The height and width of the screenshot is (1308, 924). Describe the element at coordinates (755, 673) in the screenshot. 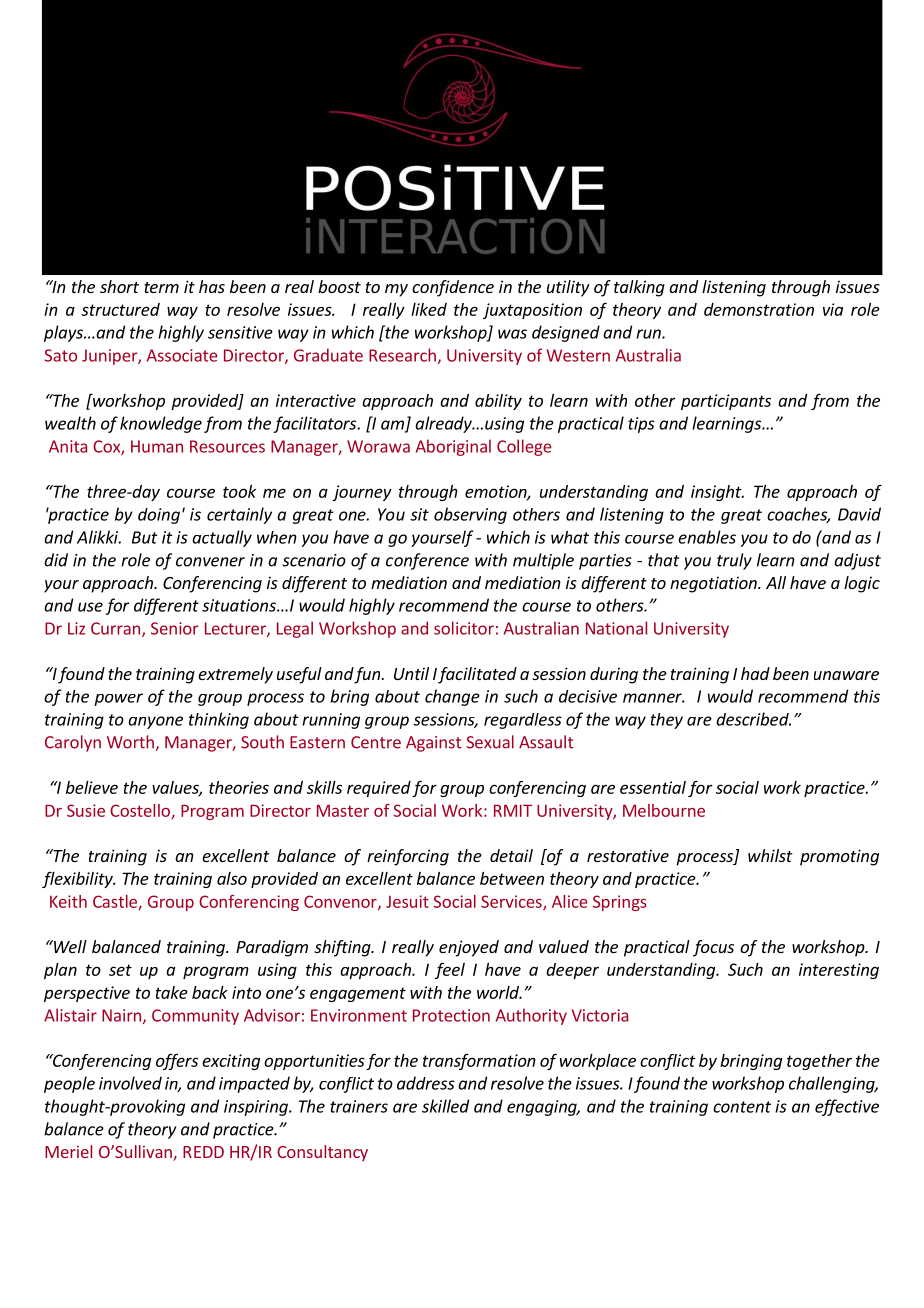

I see `had` at that location.
